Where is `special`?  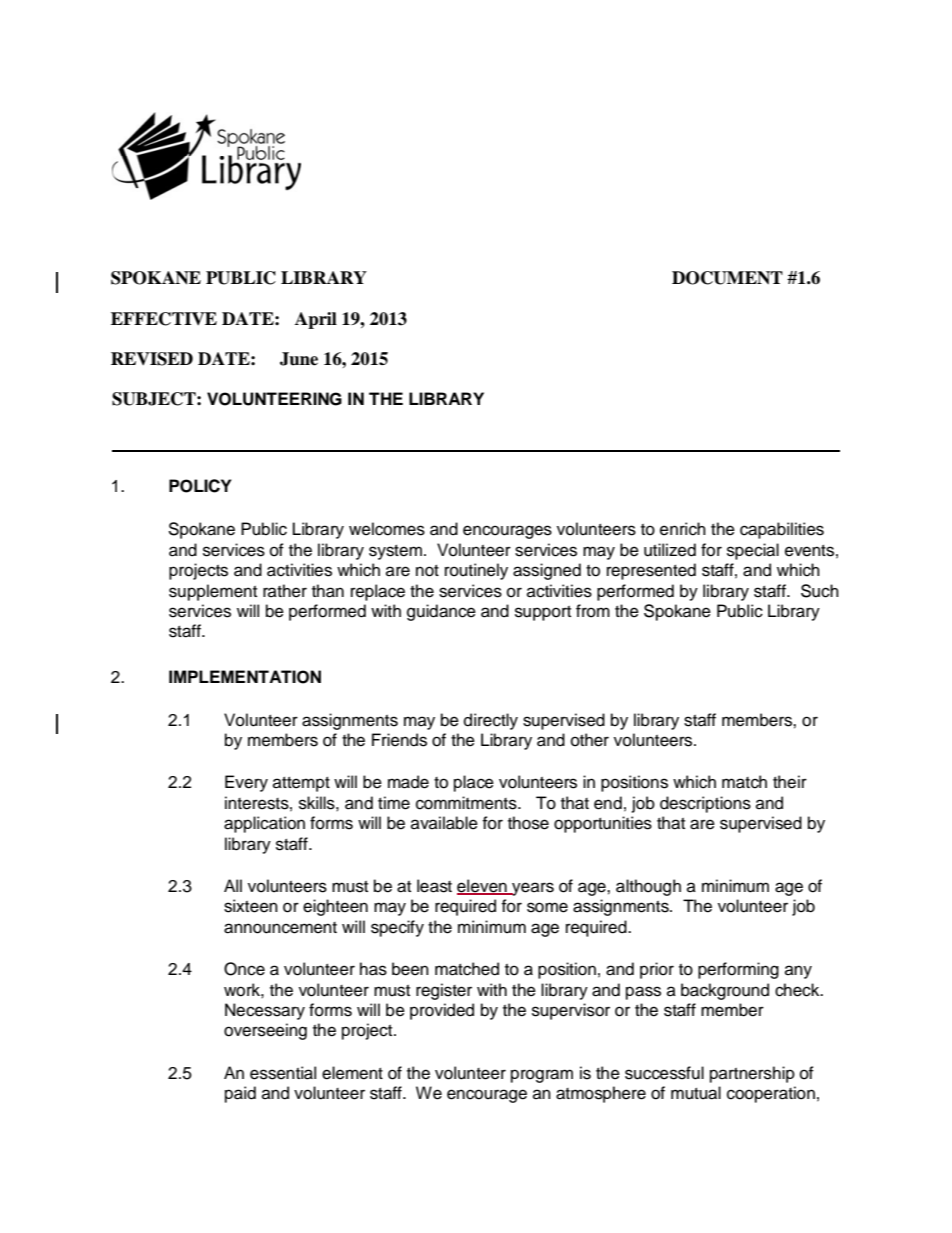 special is located at coordinates (753, 551).
